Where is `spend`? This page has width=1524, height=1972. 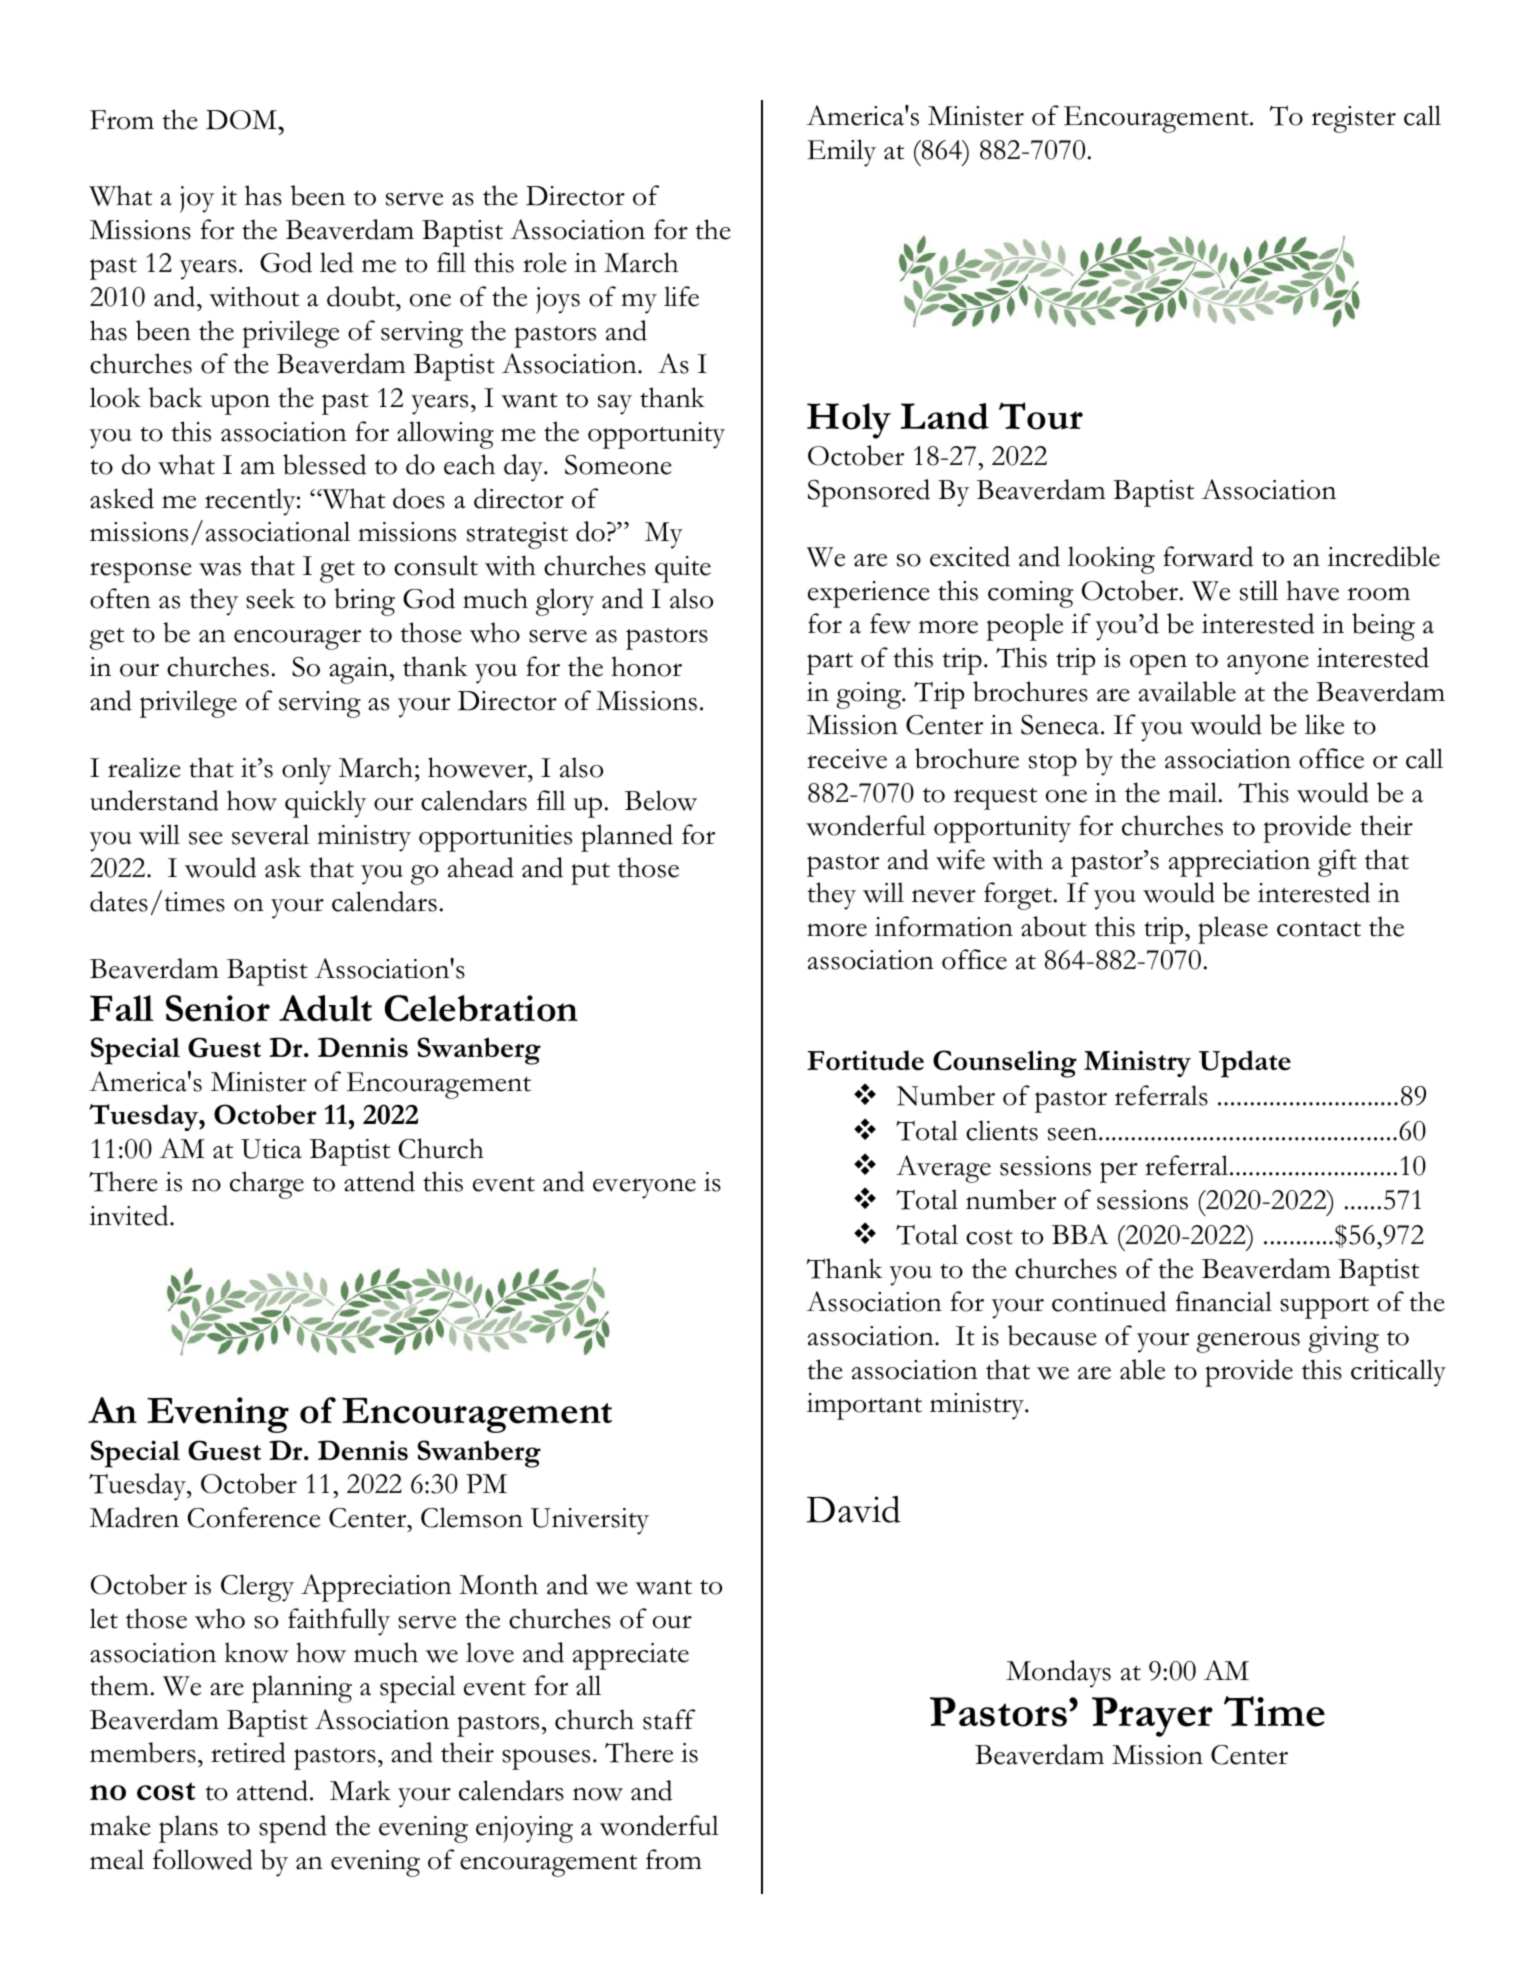
spend is located at coordinates (293, 1829).
